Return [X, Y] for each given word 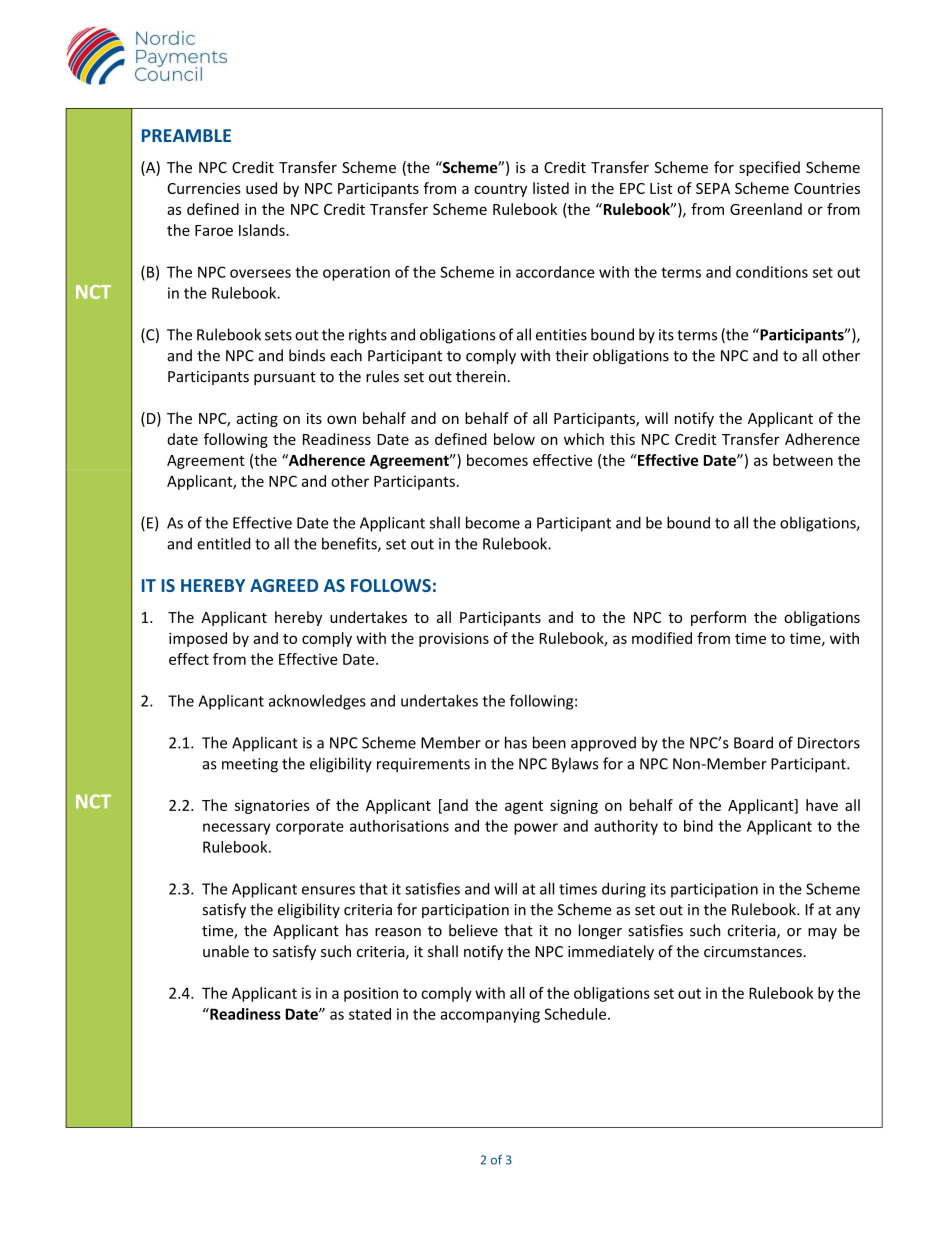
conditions [772, 272]
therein [481, 376]
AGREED [284, 585]
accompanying [490, 1015]
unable [226, 951]
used [261, 188]
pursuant [285, 378]
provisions [454, 639]
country [500, 190]
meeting [250, 765]
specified [769, 168]
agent [524, 807]
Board [753, 742]
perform [718, 618]
